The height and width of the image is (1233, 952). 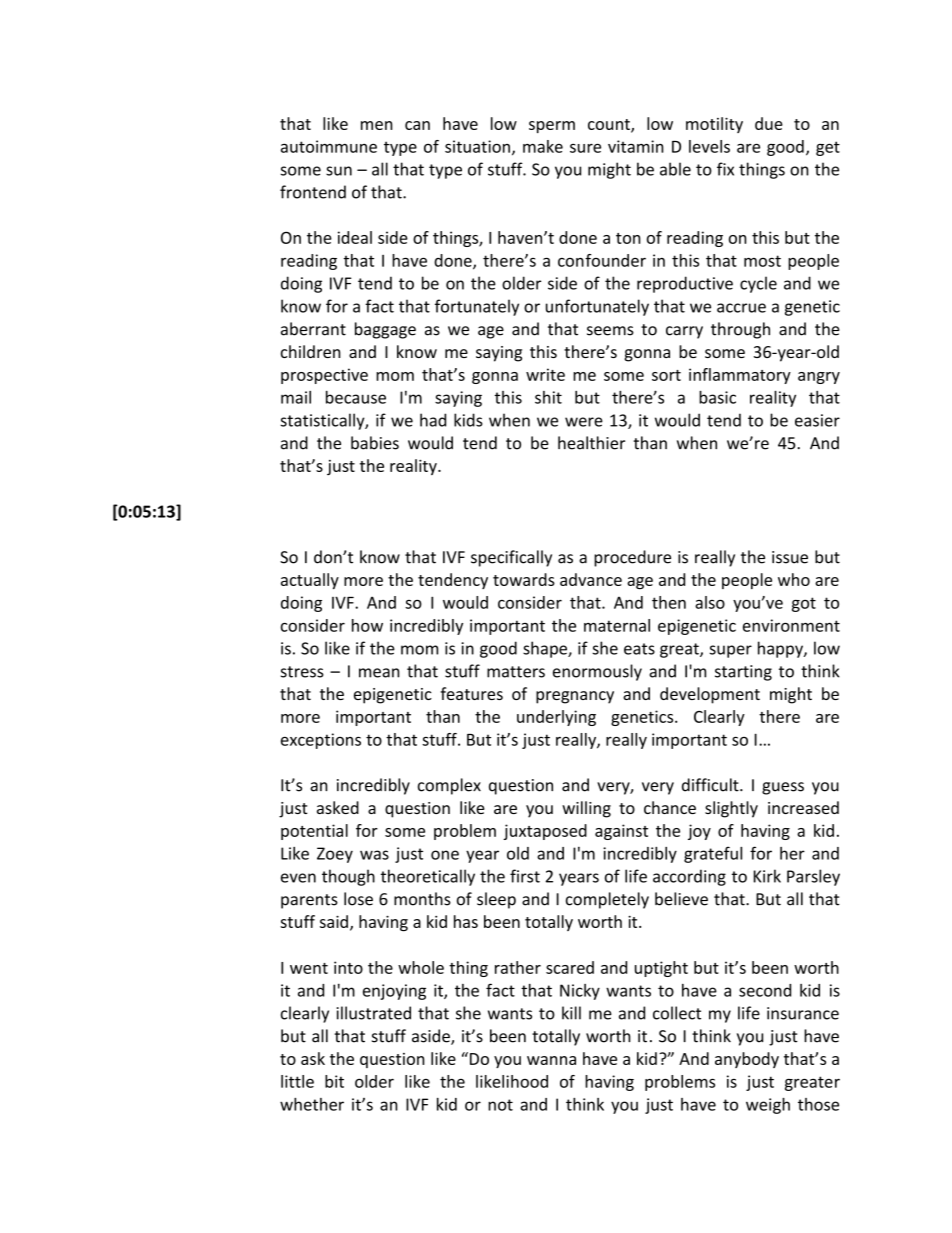 I want to click on wanna, so click(x=551, y=1060).
